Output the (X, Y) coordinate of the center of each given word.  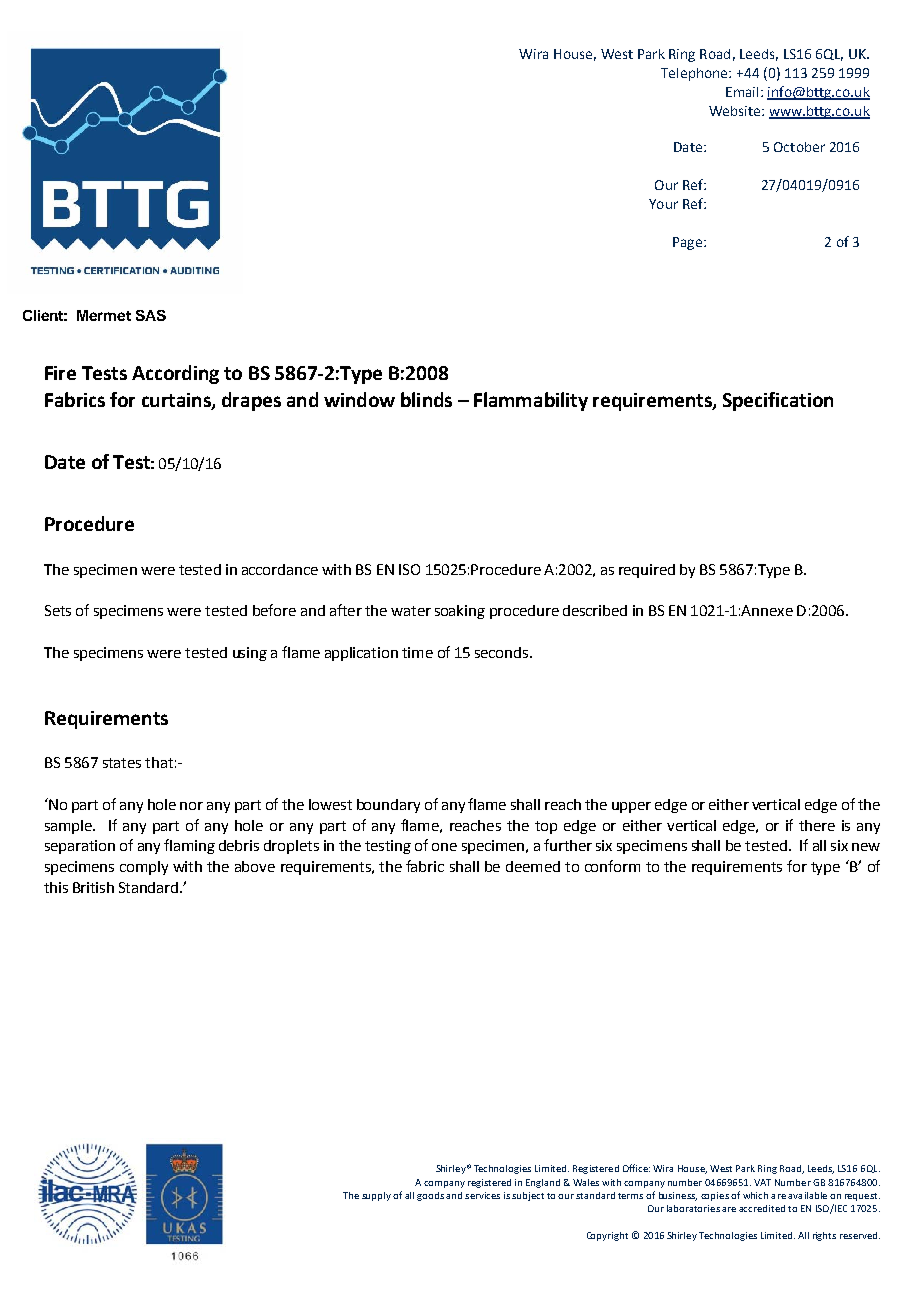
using (250, 654)
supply (376, 1196)
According (175, 374)
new (866, 847)
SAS (151, 315)
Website (736, 111)
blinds (426, 399)
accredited (762, 1208)
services (482, 1195)
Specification (778, 401)
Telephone (695, 74)
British (93, 887)
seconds (503, 652)
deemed (533, 866)
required (647, 571)
